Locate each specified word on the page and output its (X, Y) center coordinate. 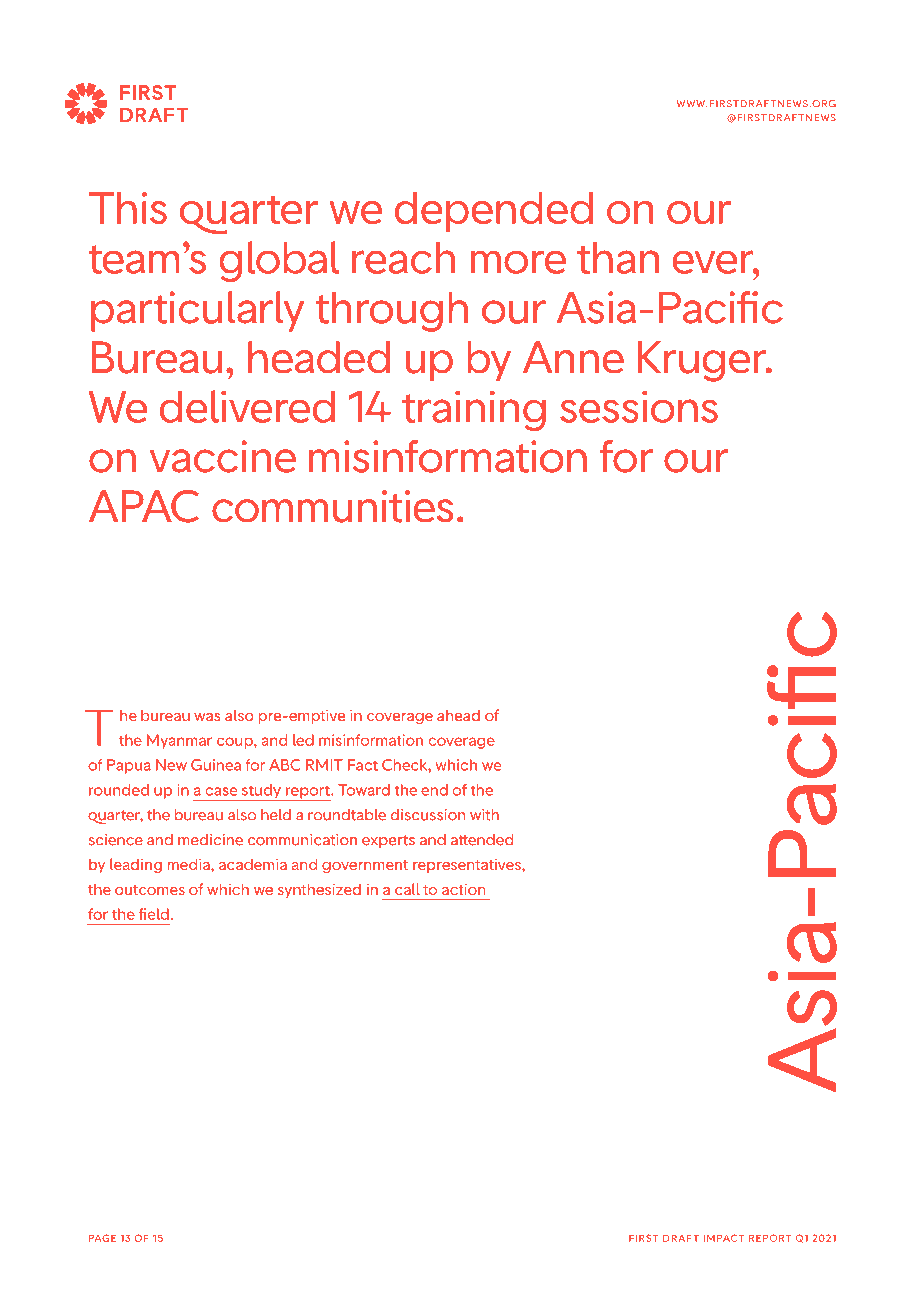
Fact (363, 765)
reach (403, 258)
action (464, 889)
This (128, 208)
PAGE (102, 1238)
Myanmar (179, 741)
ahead (458, 715)
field (154, 914)
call (407, 889)
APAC (144, 506)
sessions (639, 406)
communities (332, 506)
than (618, 258)
